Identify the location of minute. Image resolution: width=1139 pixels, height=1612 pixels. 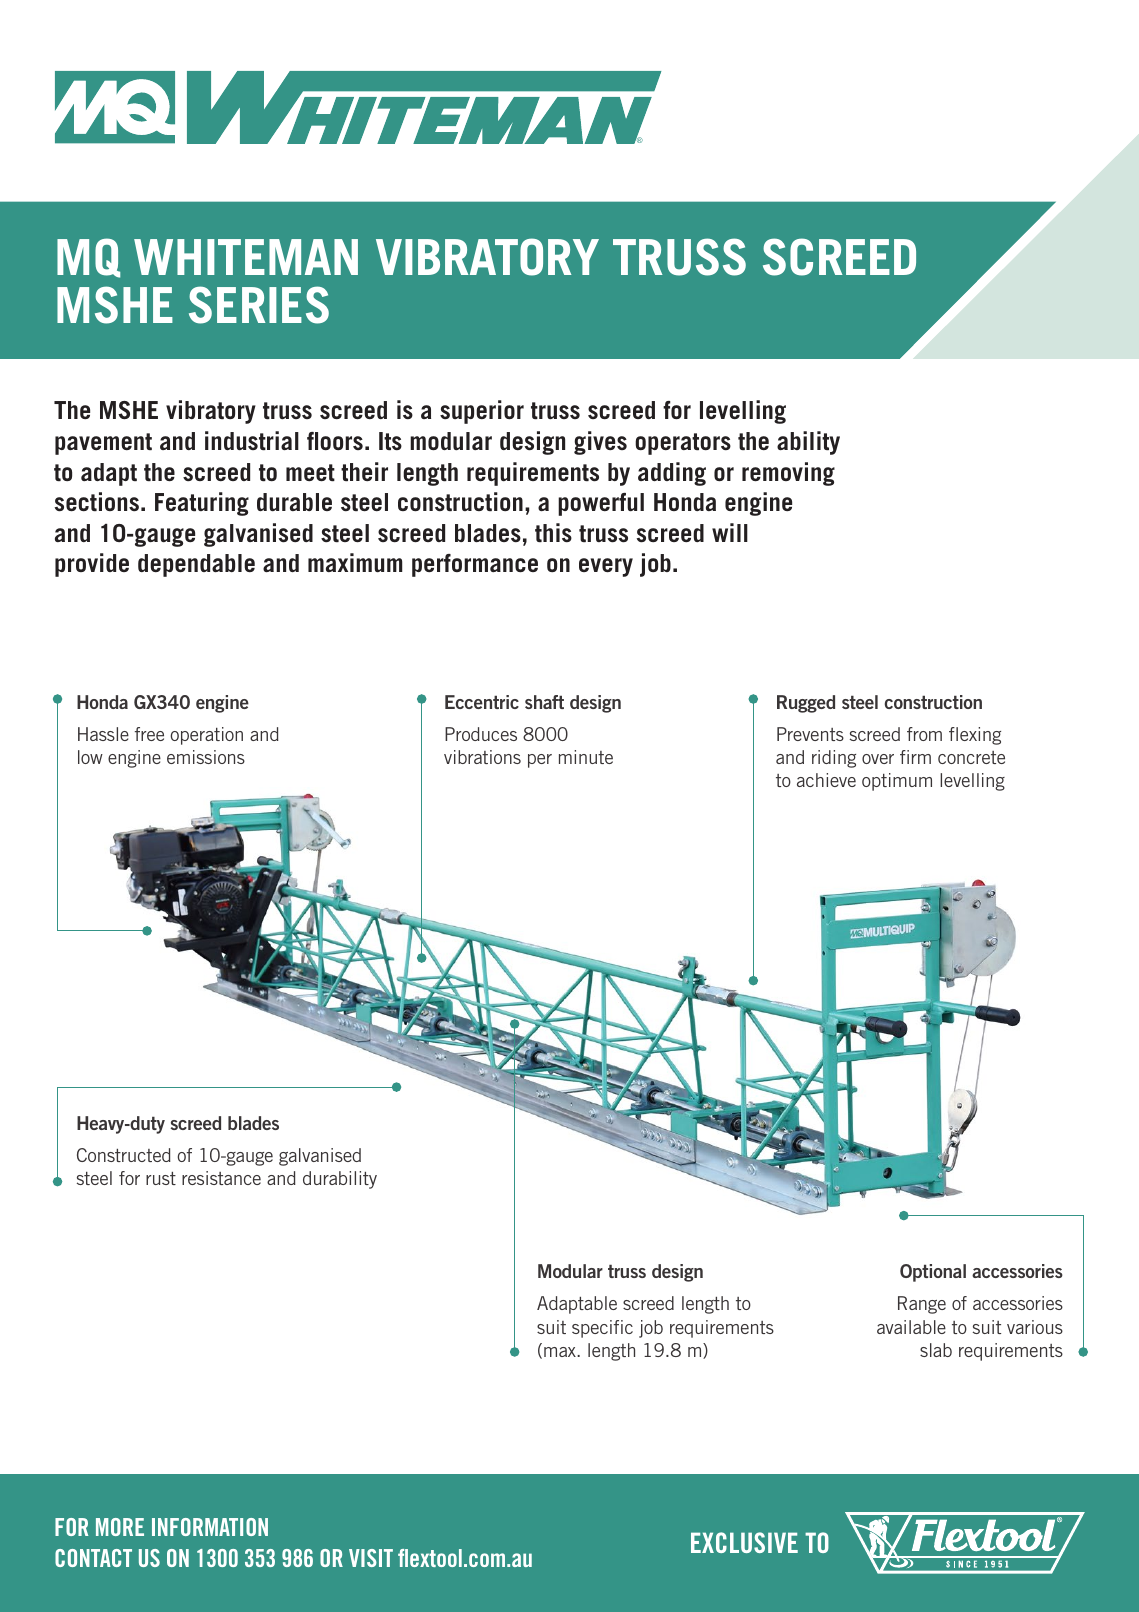
(586, 757).
